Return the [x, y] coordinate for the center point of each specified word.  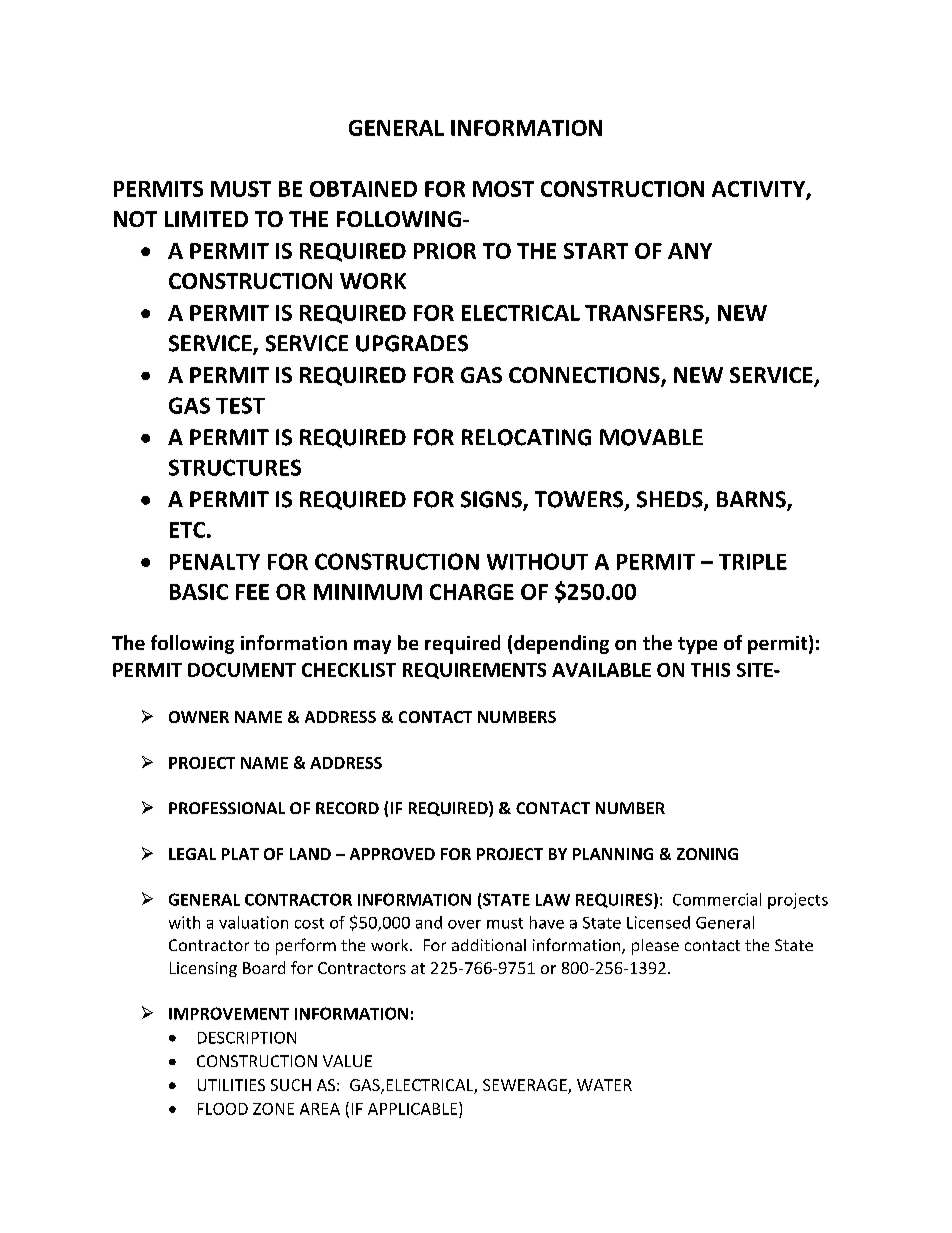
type [697, 645]
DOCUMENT [242, 670]
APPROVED [392, 854]
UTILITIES [231, 1085]
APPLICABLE [414, 1108]
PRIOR [445, 251]
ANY [690, 251]
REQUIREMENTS [474, 671]
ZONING [707, 854]
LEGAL [192, 854]
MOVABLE [651, 437]
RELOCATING [526, 437]
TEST [240, 405]
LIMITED [206, 219]
